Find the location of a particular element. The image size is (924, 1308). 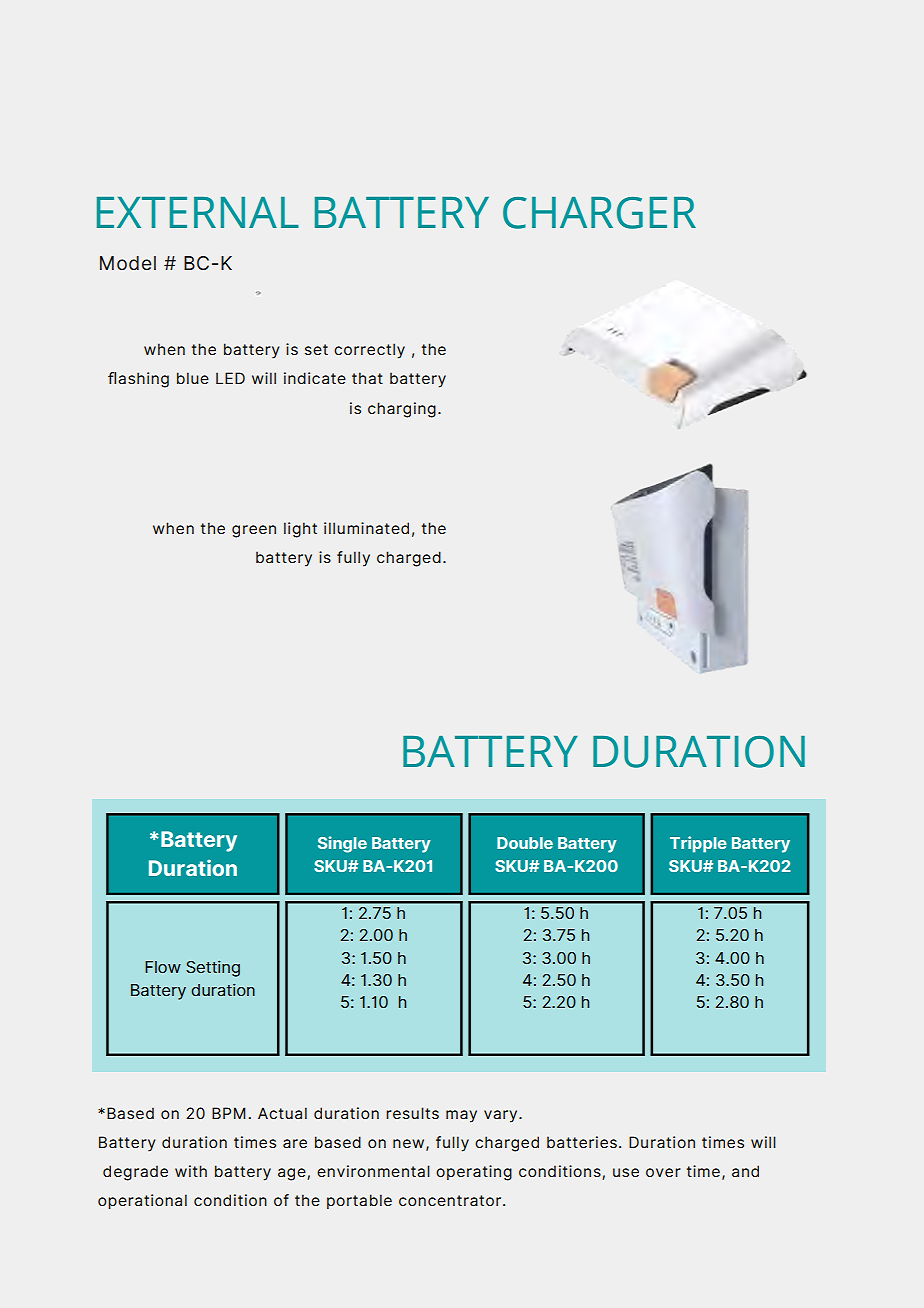

Single is located at coordinates (342, 844).
